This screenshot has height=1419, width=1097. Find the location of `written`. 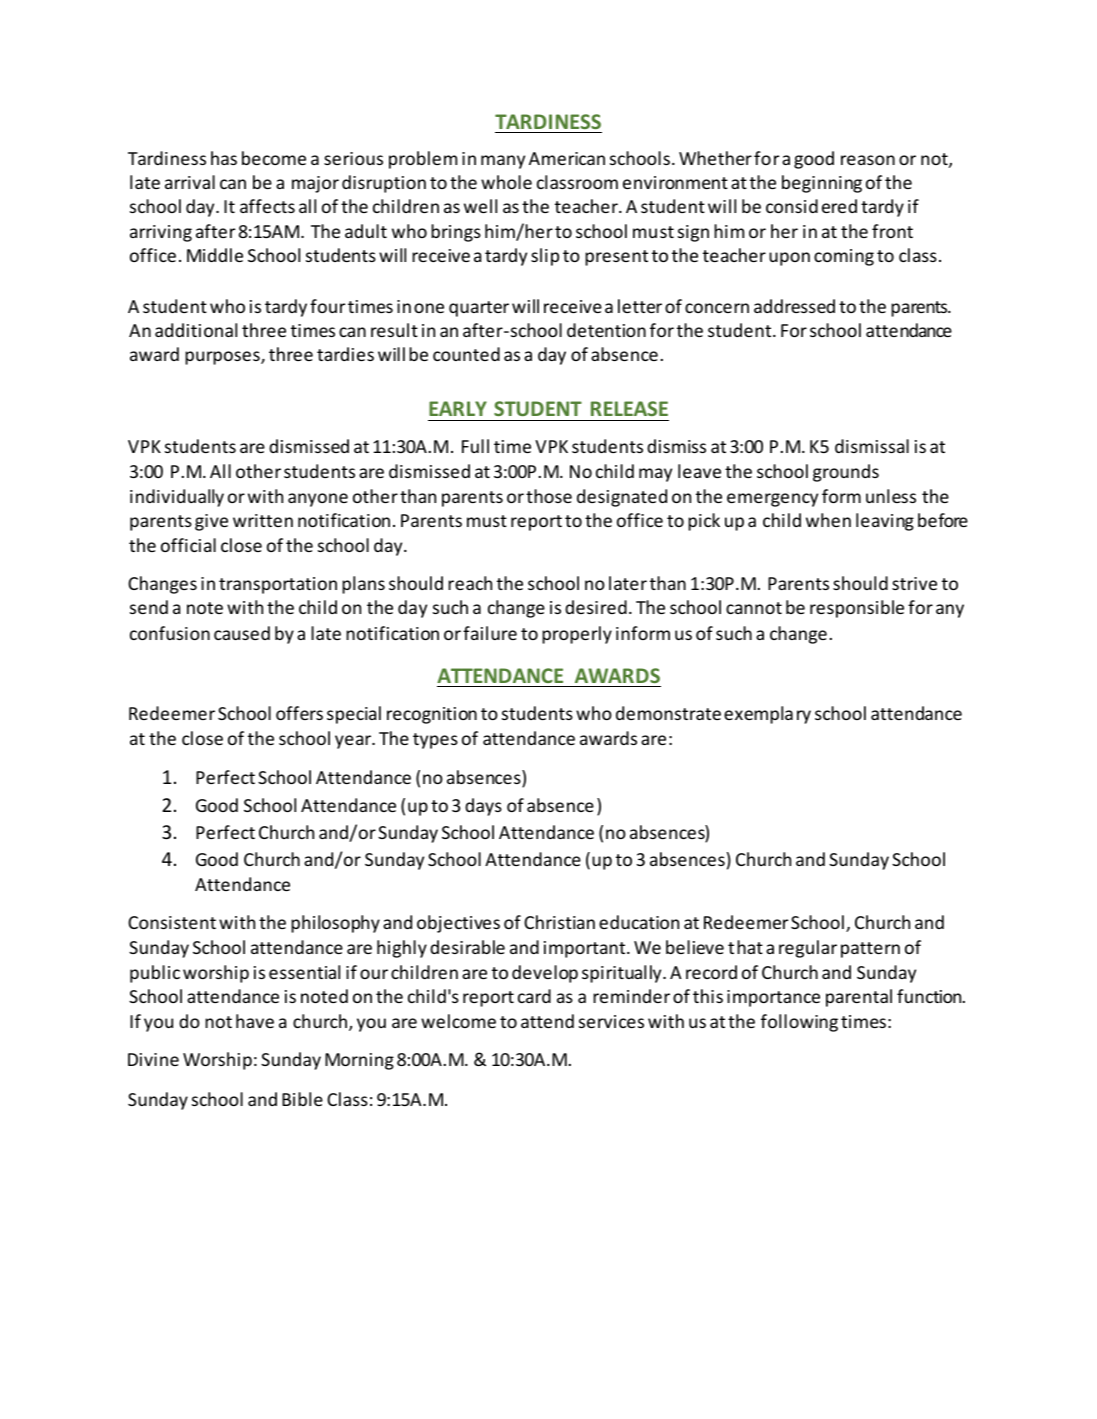

written is located at coordinates (263, 520).
